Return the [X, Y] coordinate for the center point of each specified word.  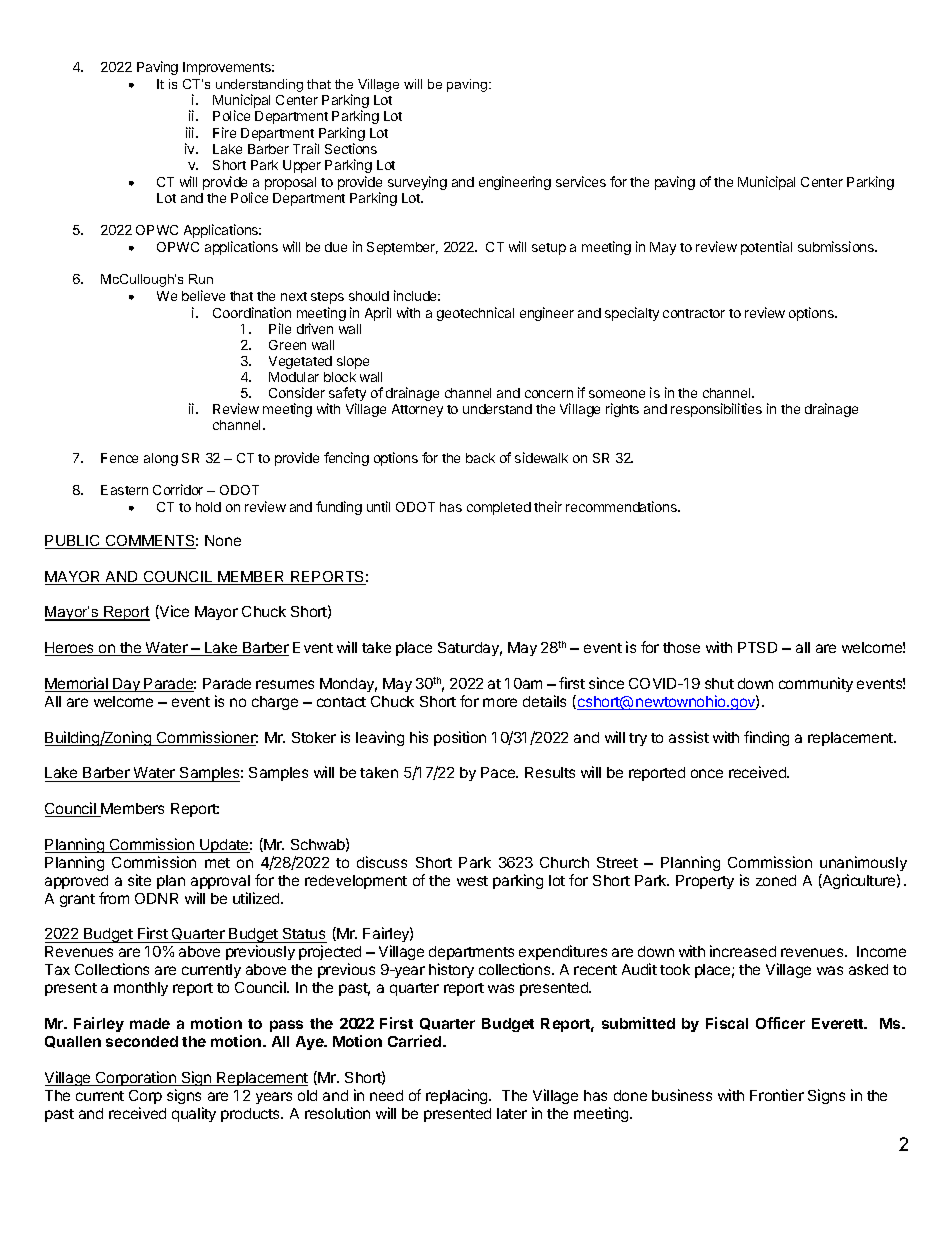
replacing [458, 1096]
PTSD [757, 647]
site [139, 880]
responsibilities [716, 410]
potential [766, 248]
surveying [417, 183]
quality [194, 1114]
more [500, 702]
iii [191, 132]
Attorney [417, 410]
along [161, 459]
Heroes [71, 649]
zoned [776, 880]
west [472, 881]
